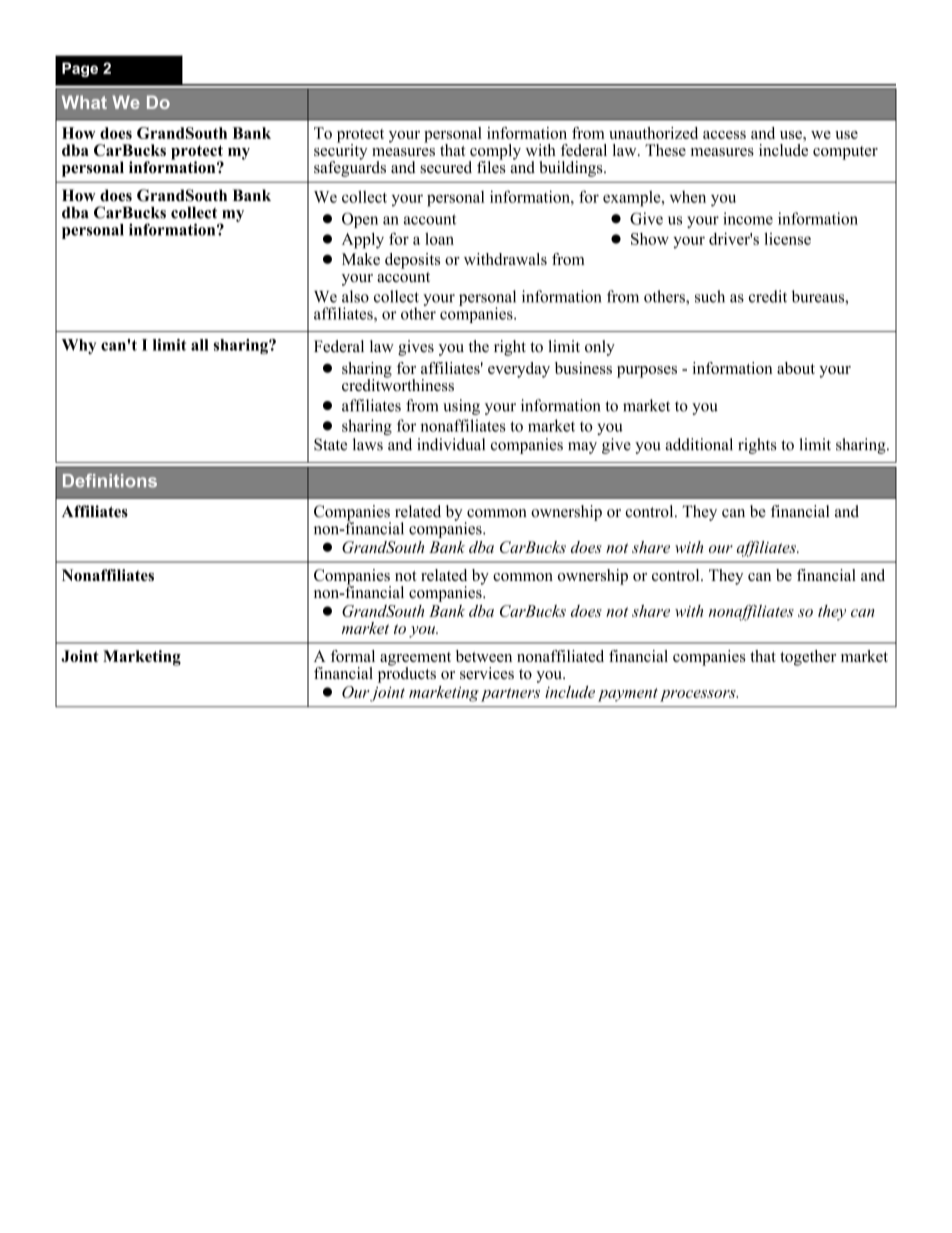 This page has width=952, height=1233. I want to click on individual, so click(451, 444).
